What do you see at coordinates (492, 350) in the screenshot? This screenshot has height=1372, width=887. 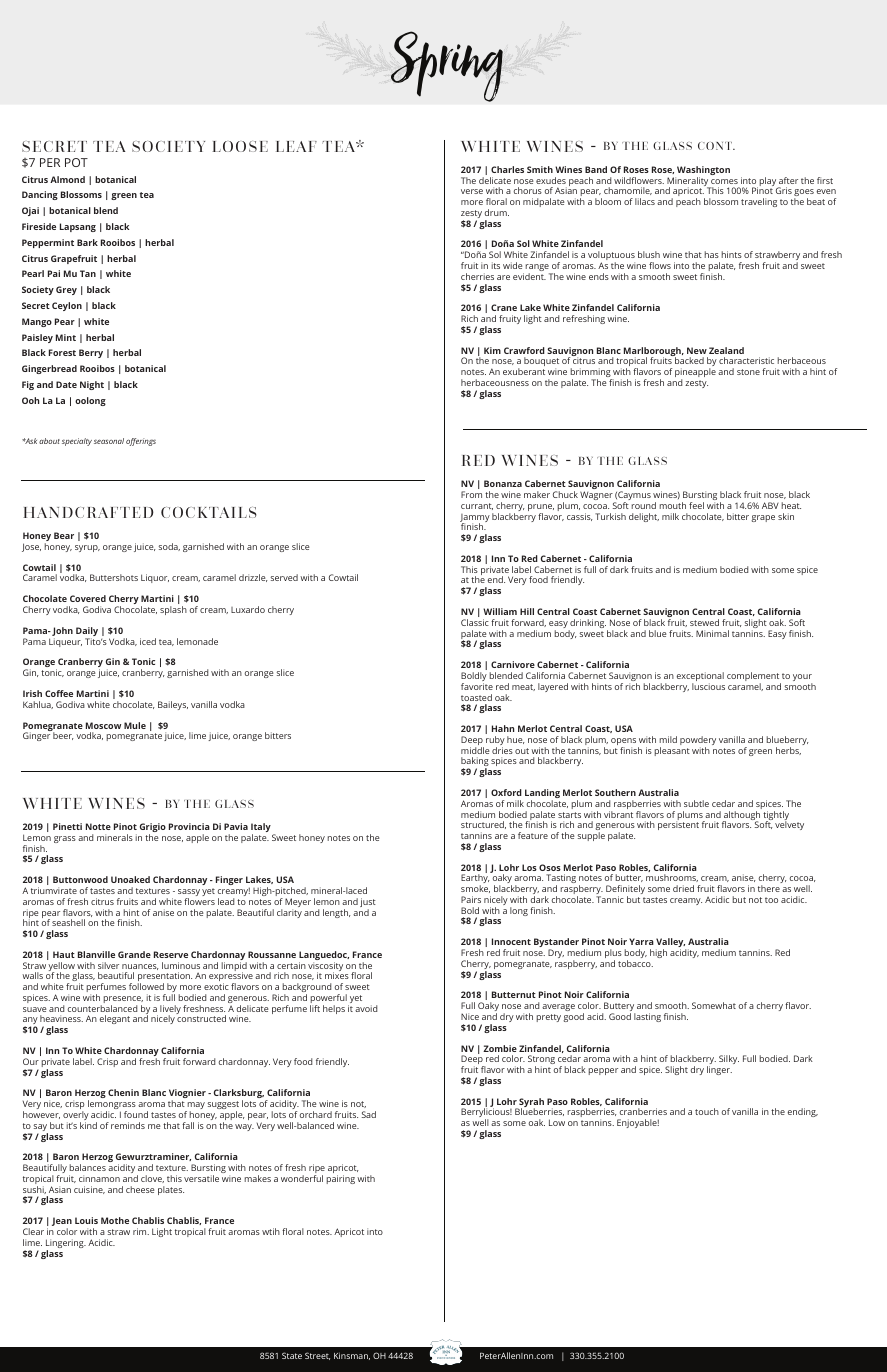 I see `Kim` at bounding box center [492, 350].
